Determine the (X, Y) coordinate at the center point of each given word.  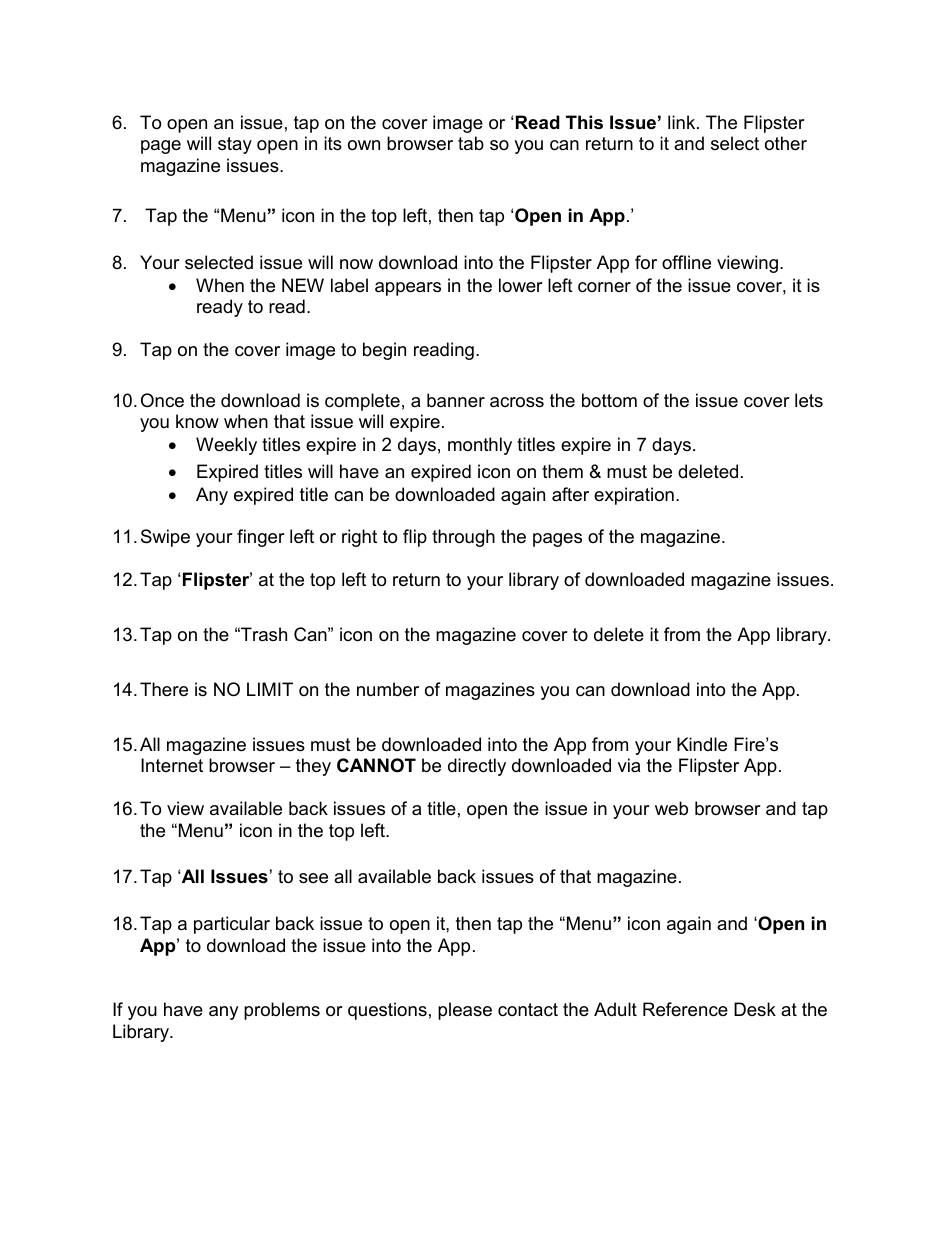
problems (282, 1011)
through (463, 538)
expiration (634, 496)
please (465, 1011)
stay (235, 145)
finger (261, 538)
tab (471, 143)
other (786, 143)
